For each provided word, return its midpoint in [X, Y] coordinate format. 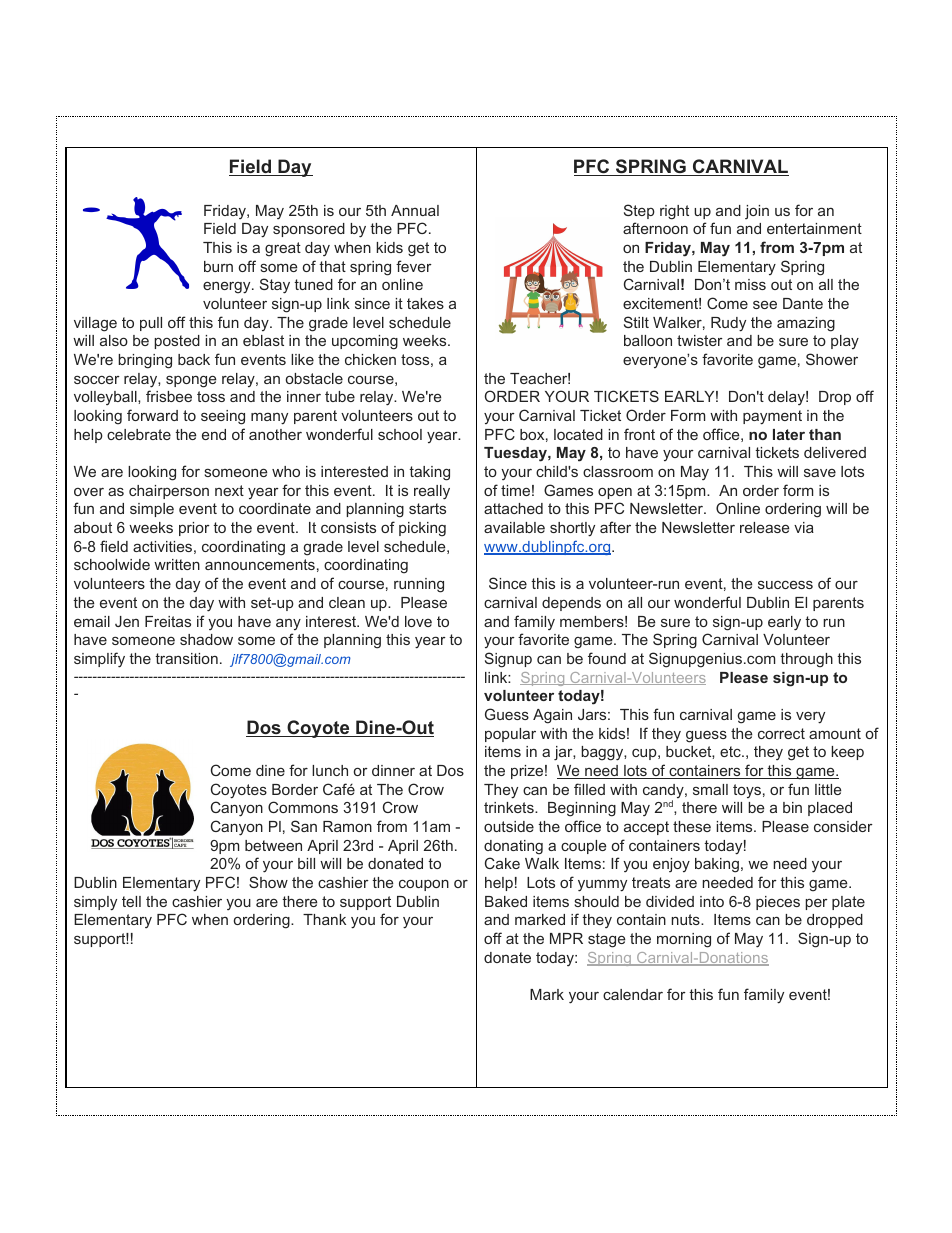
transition [186, 658]
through [806, 660]
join [757, 212]
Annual [415, 210]
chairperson [169, 492]
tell [131, 901]
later [789, 434]
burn [218, 266]
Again [552, 716]
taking [429, 473]
